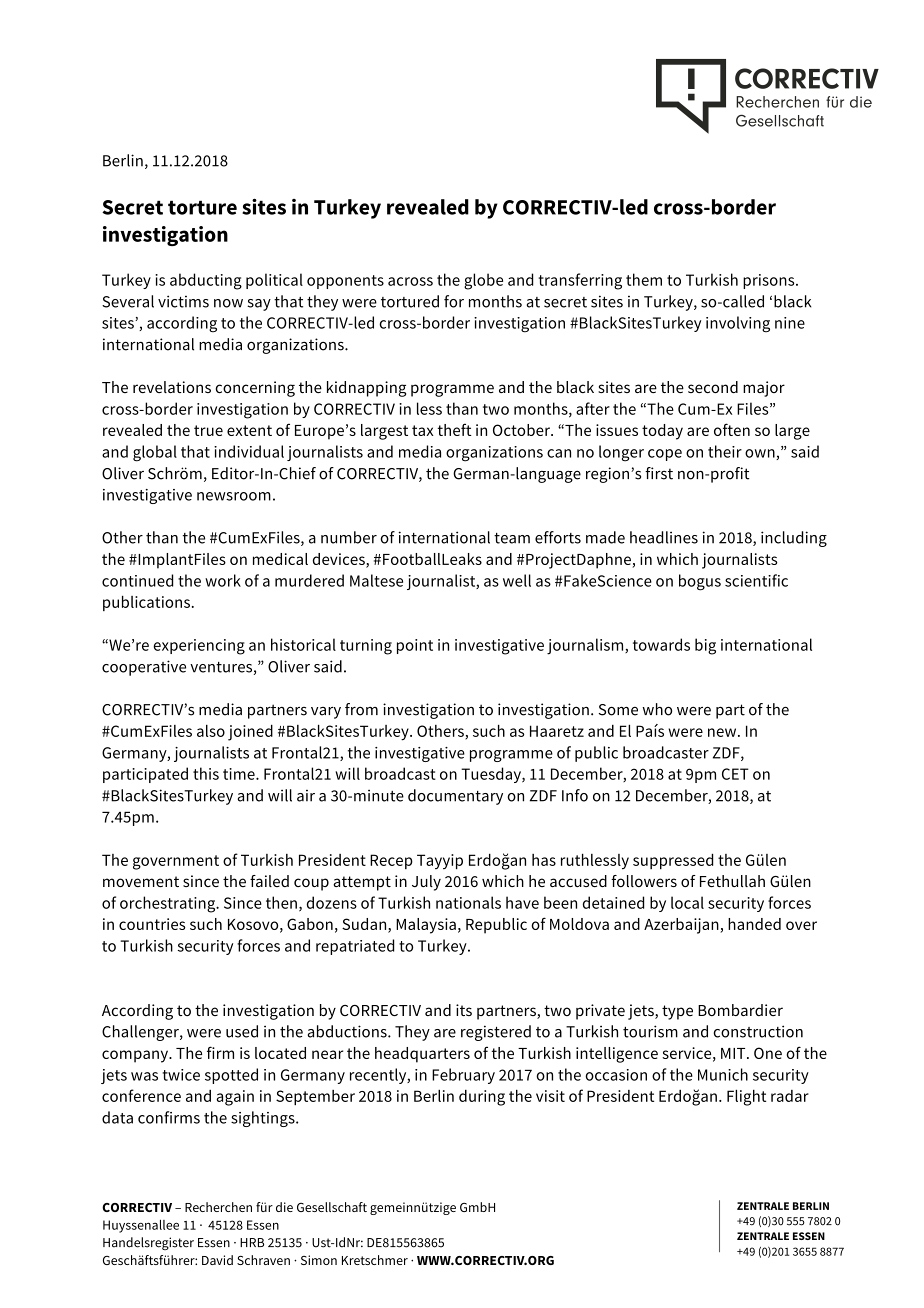 The image size is (924, 1308). Describe the element at coordinates (206, 773) in the screenshot. I see `this` at that location.
